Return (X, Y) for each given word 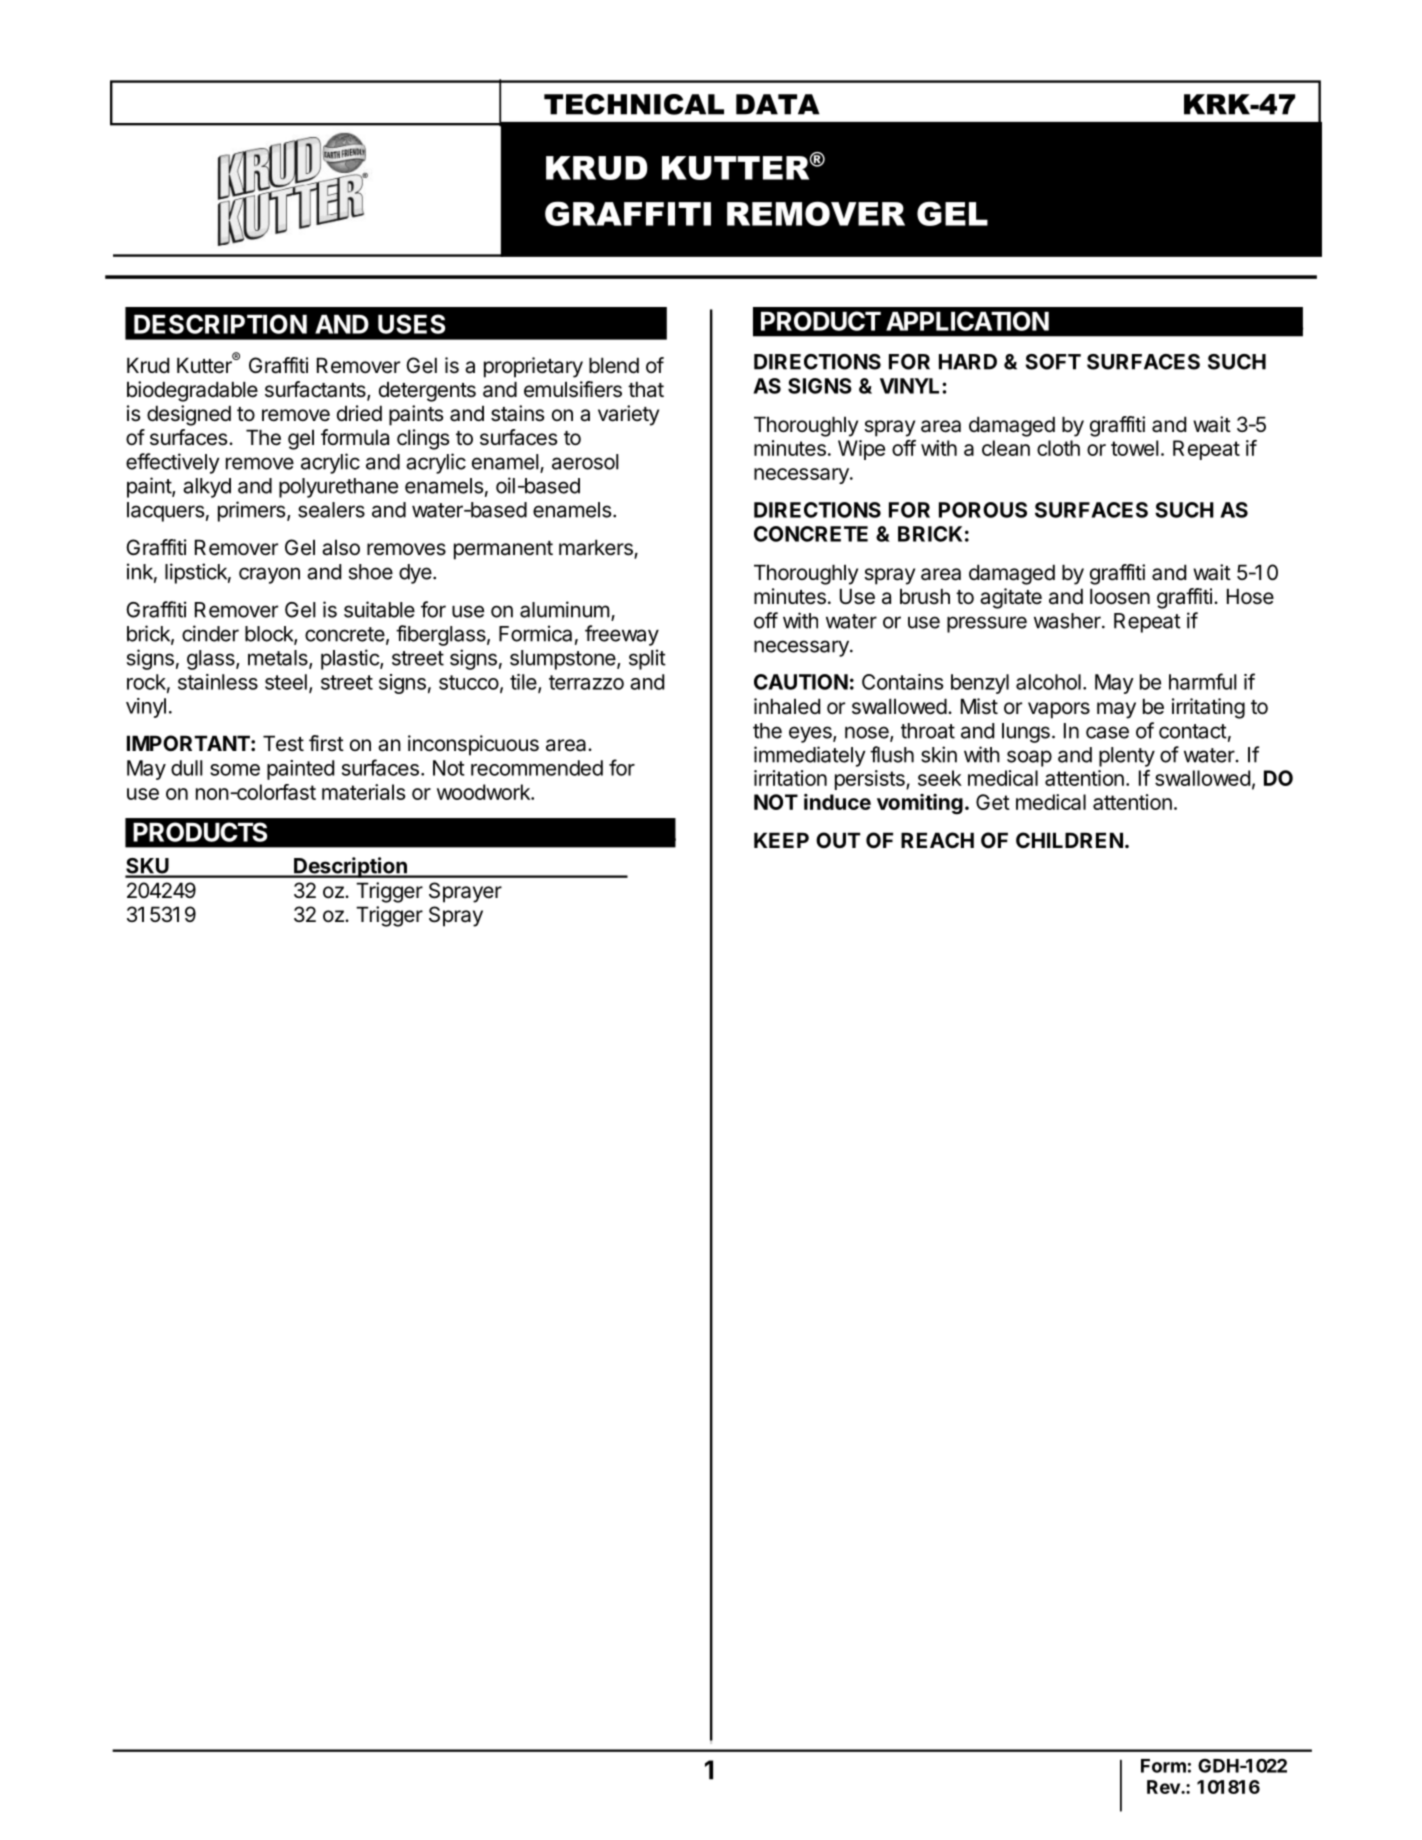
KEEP (781, 840)
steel (286, 682)
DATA (778, 104)
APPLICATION (967, 321)
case (1107, 732)
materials (364, 792)
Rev (1164, 1787)
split (647, 659)
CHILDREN (1069, 840)
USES (411, 324)
